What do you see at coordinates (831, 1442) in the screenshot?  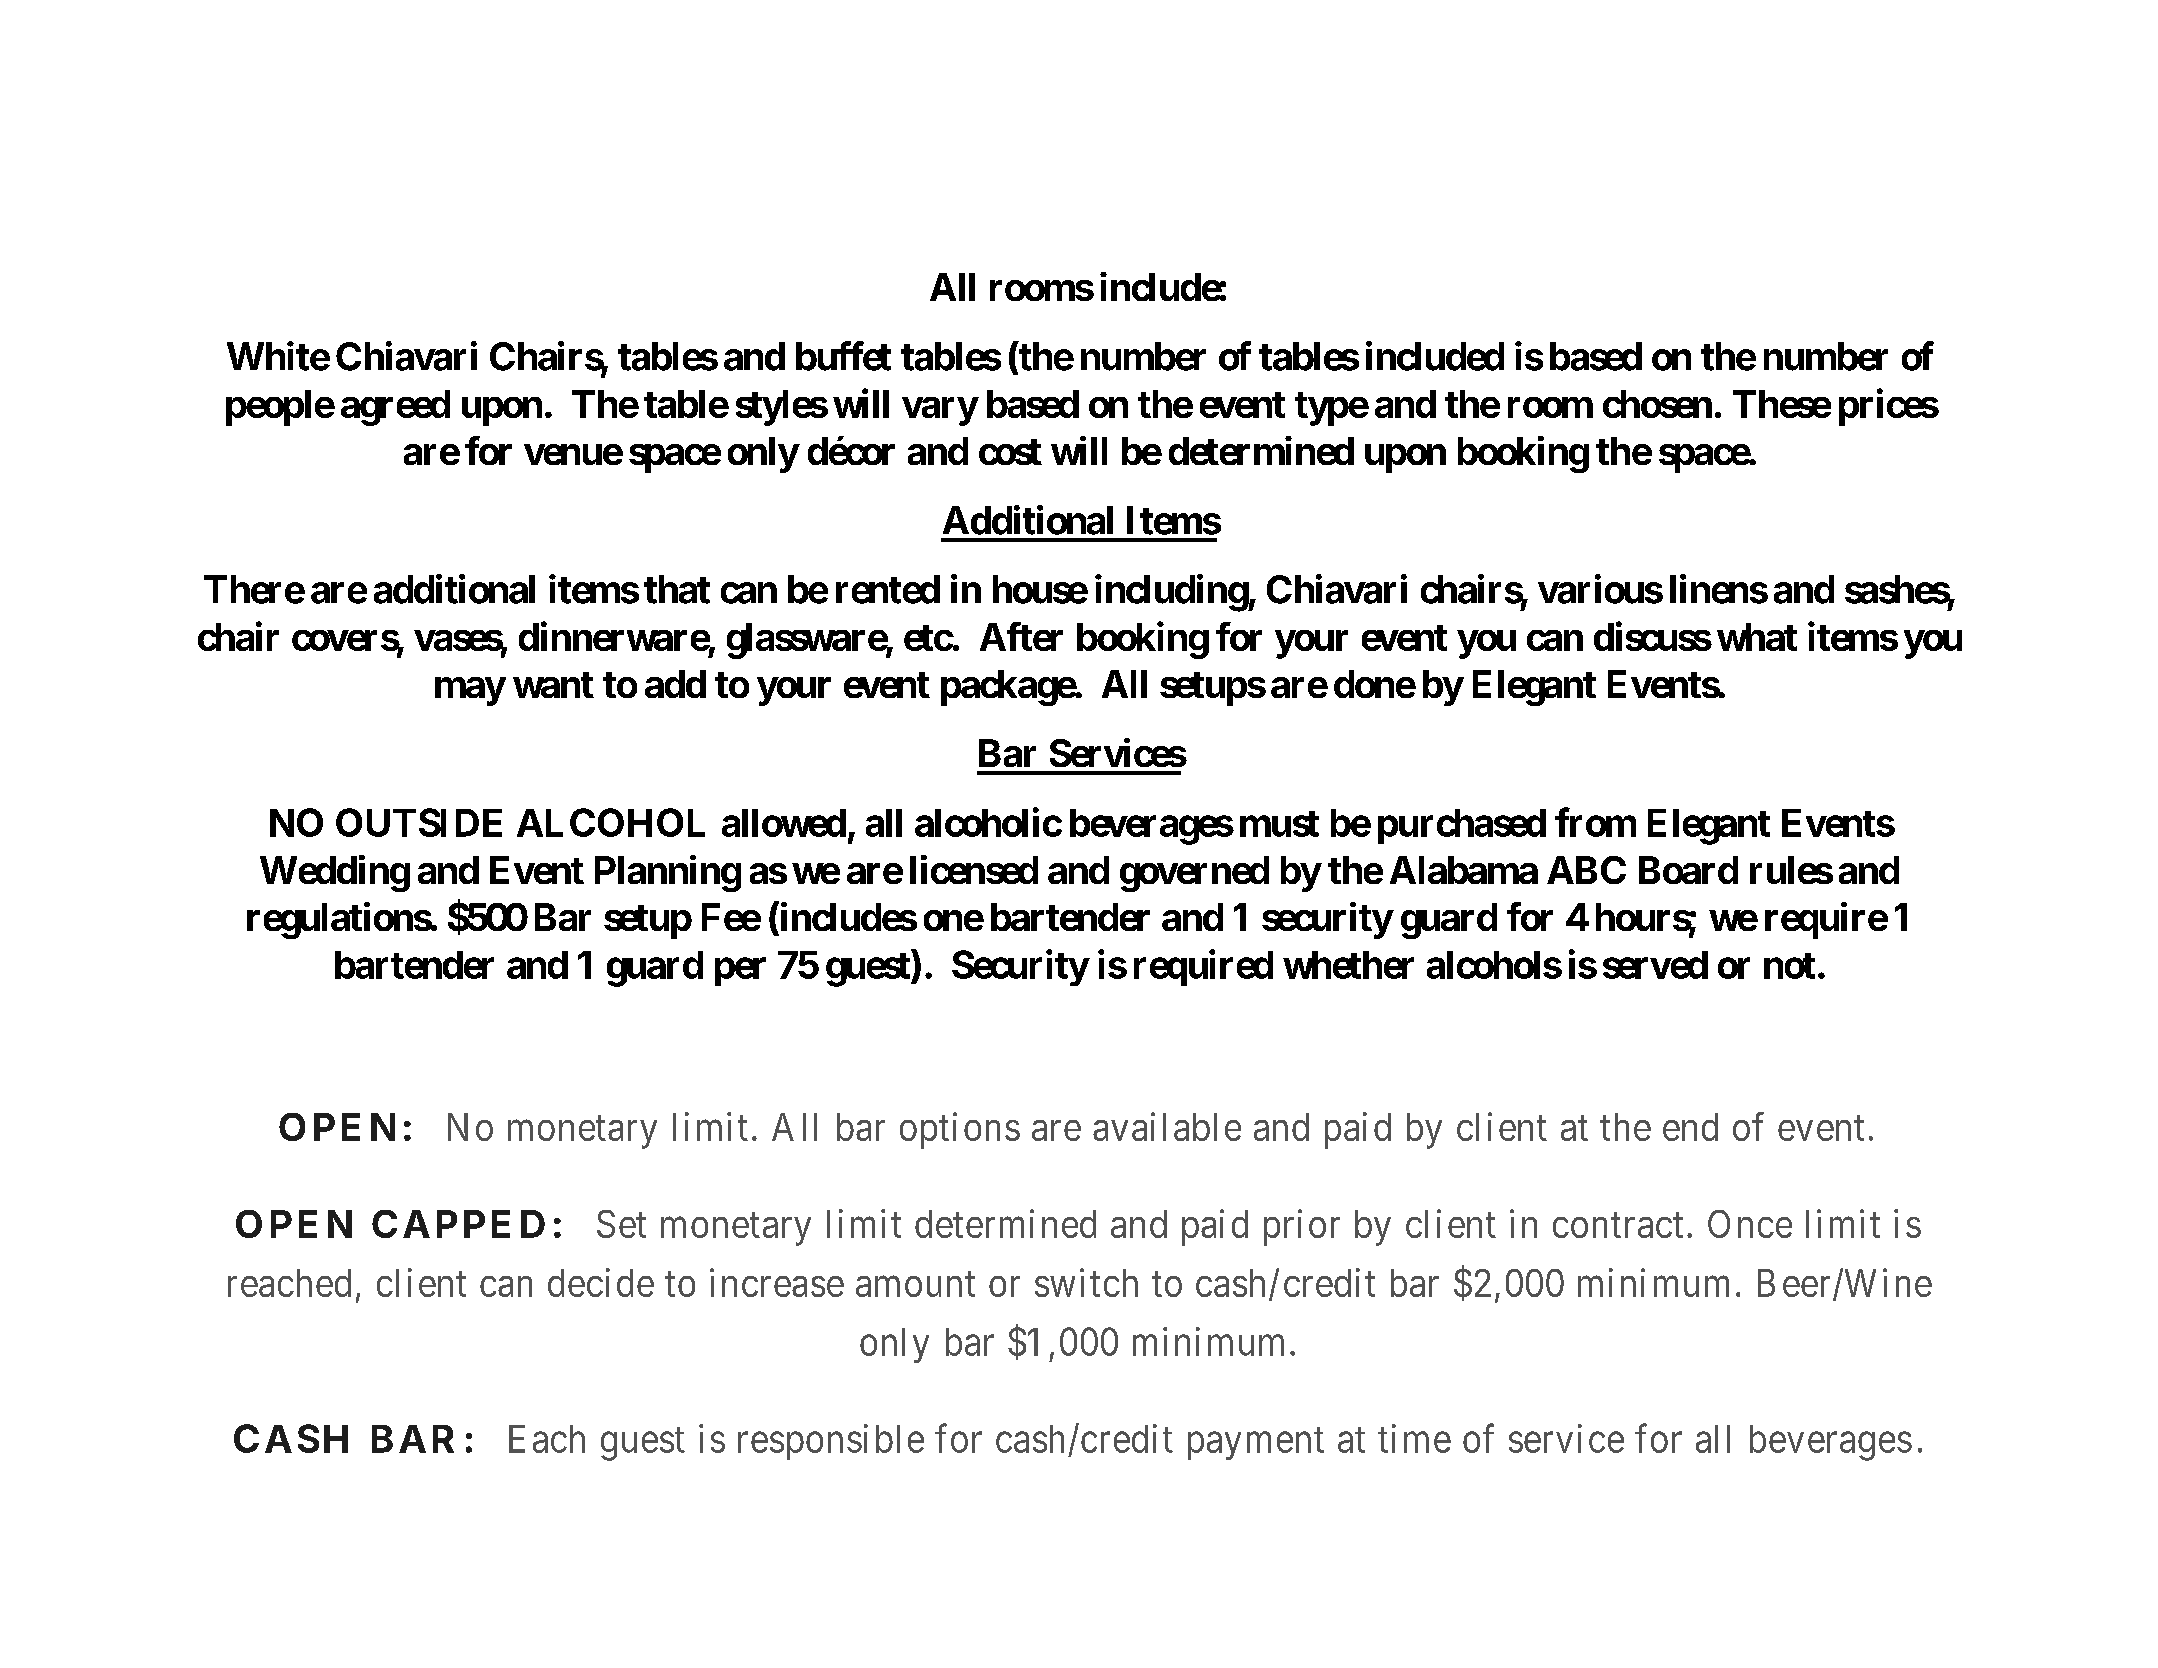 I see `responsible` at bounding box center [831, 1442].
